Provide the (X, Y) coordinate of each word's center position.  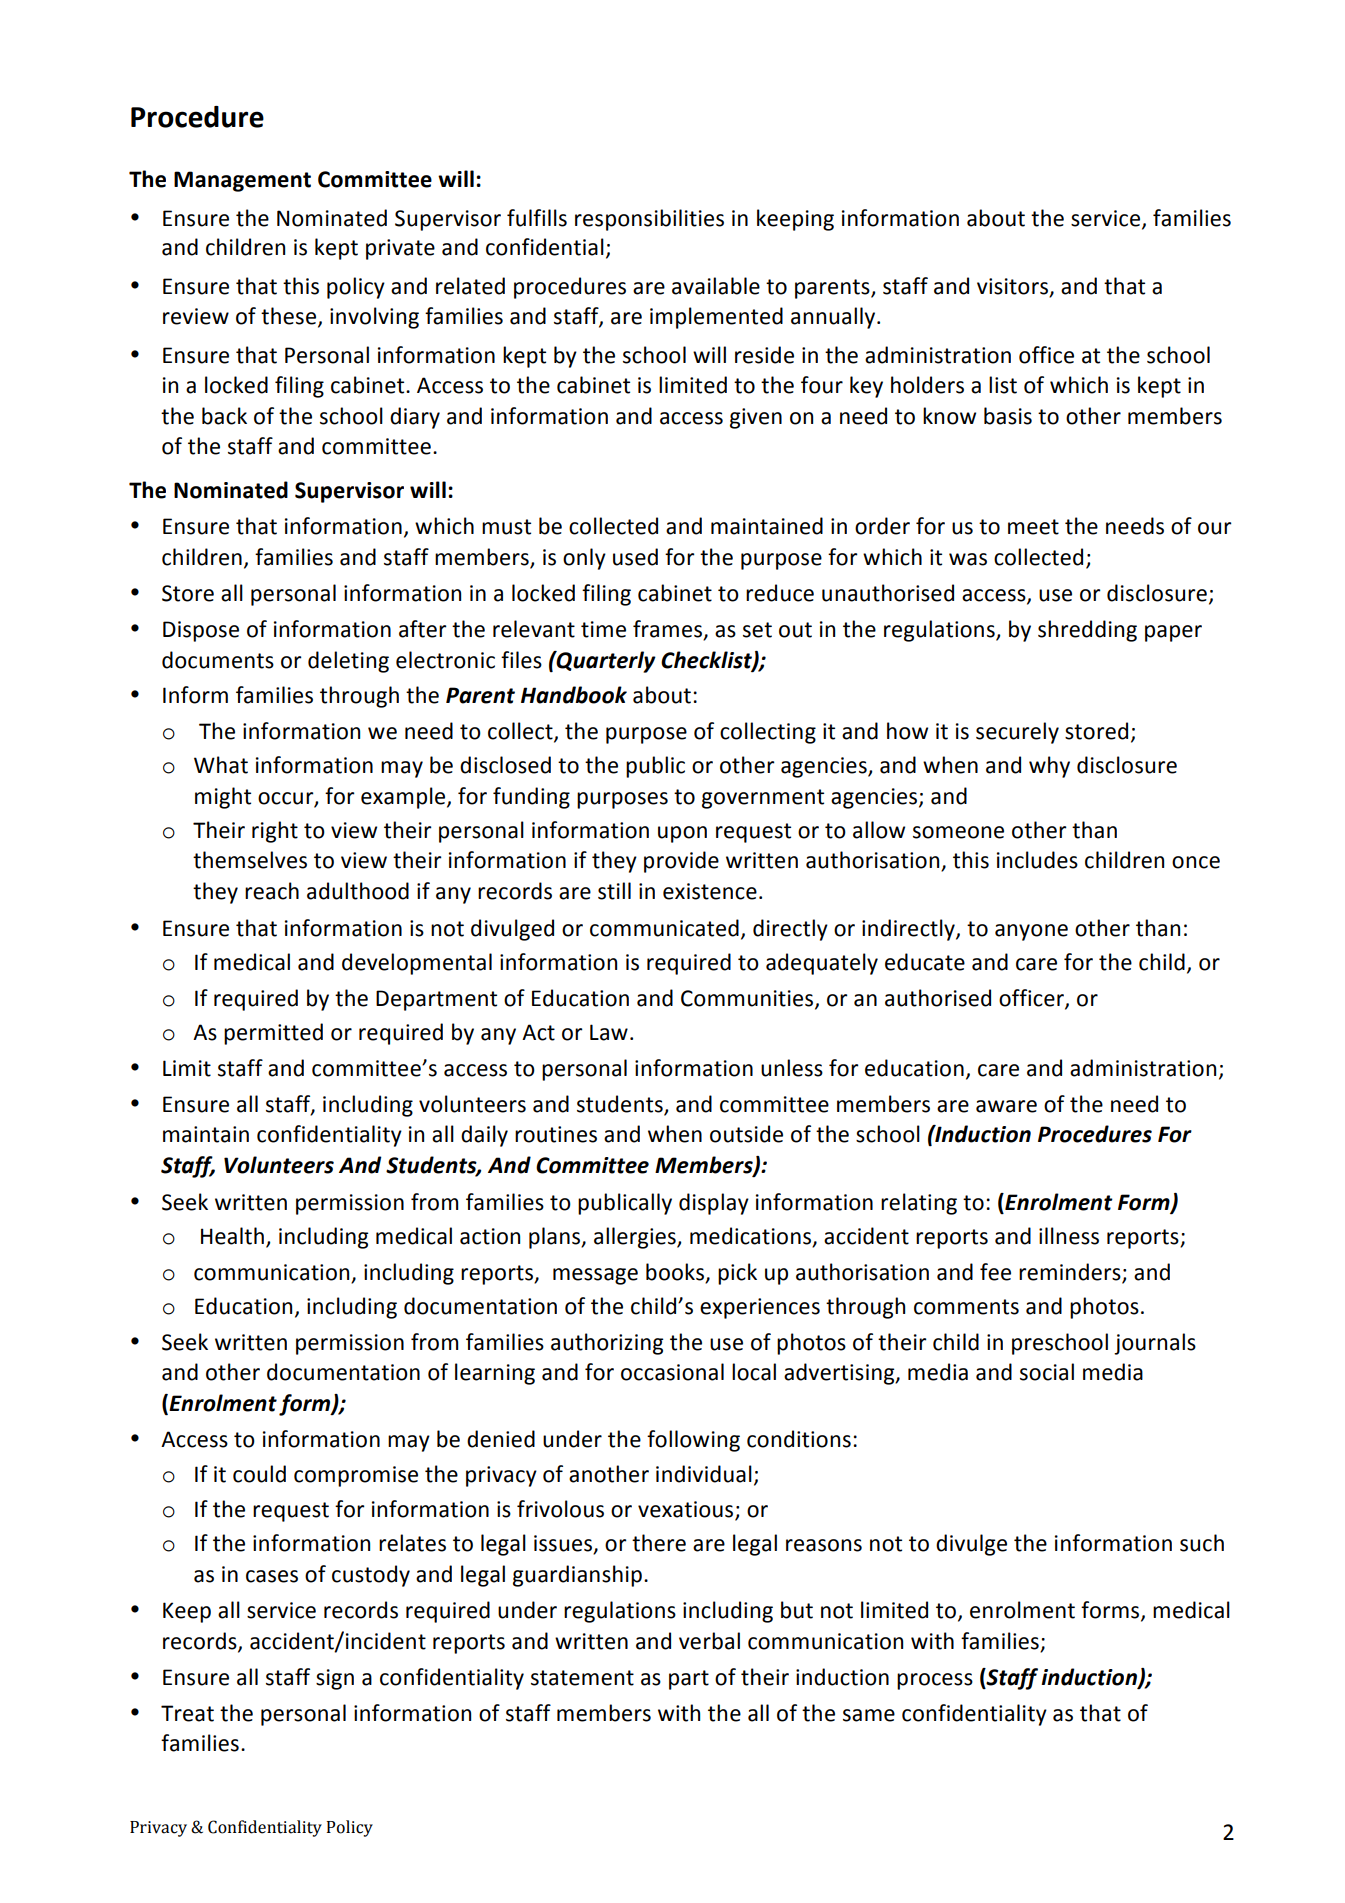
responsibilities (649, 220)
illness (1069, 1236)
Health (232, 1236)
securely (1017, 733)
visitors (1013, 287)
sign (335, 1679)
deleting (348, 662)
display (714, 1204)
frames (668, 630)
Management (242, 181)
